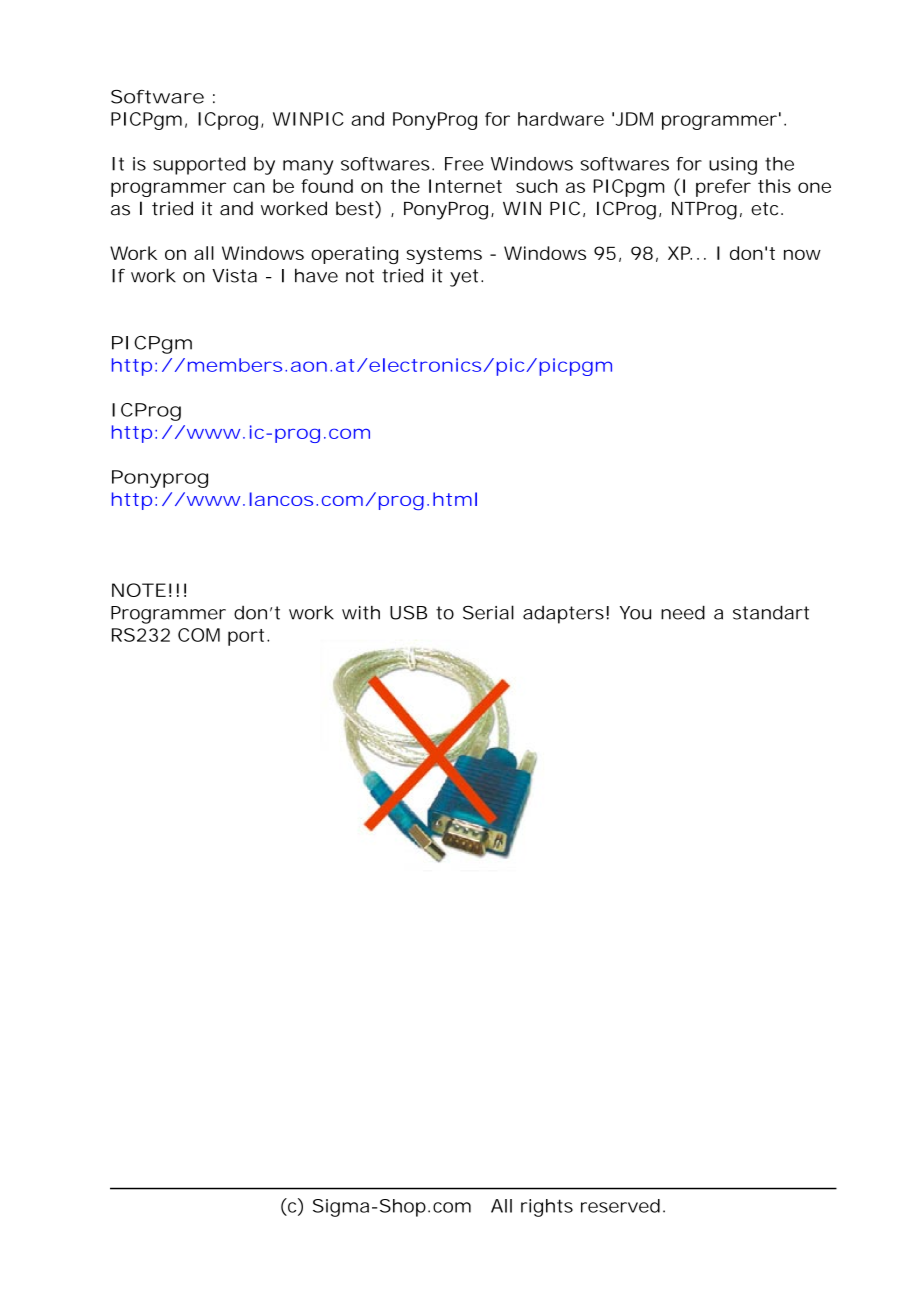  Describe the element at coordinates (408, 613) in the screenshot. I see `USB` at that location.
